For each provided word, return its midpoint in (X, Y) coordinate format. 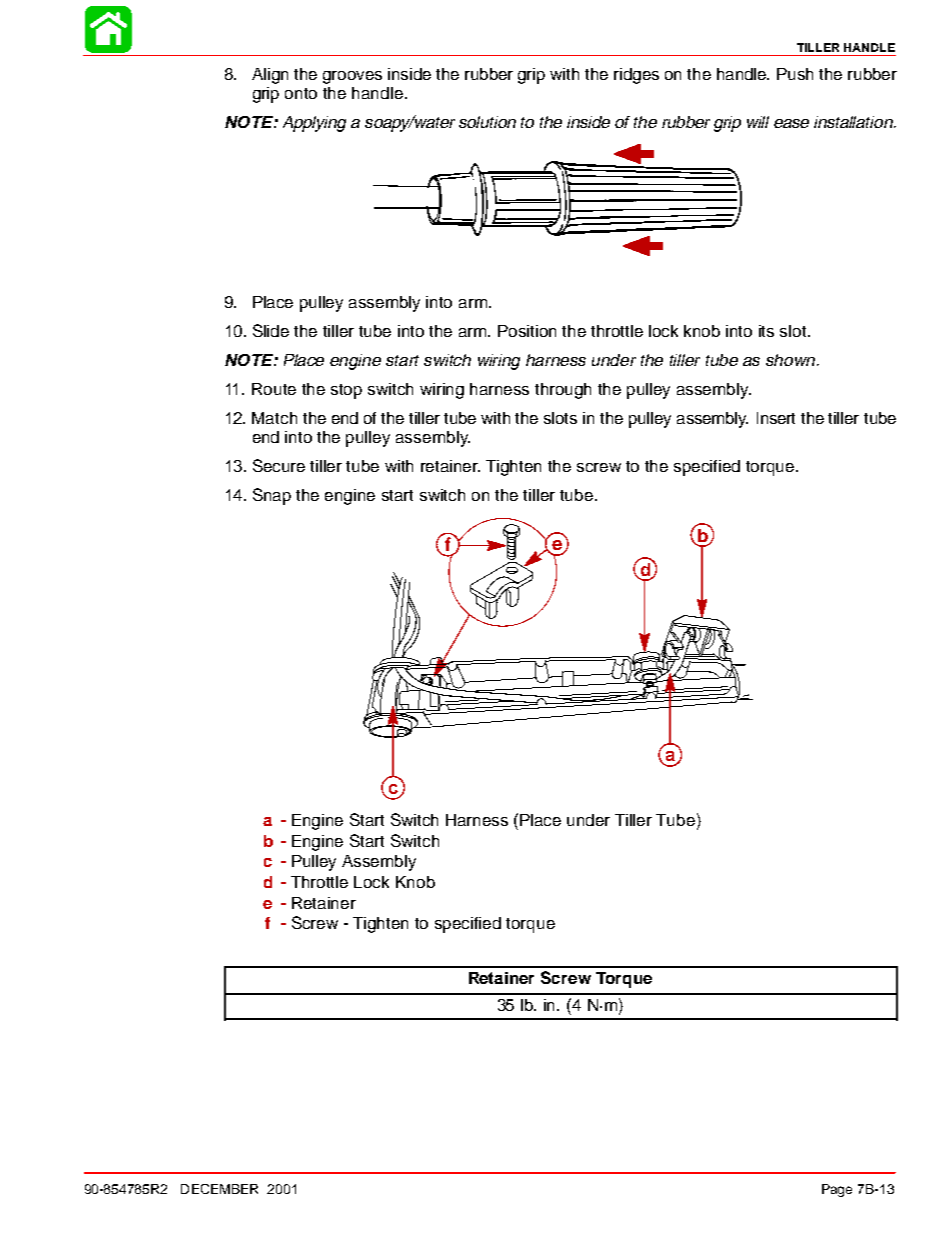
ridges (636, 76)
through (563, 391)
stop (346, 391)
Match (274, 418)
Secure (279, 465)
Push (795, 74)
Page (837, 1190)
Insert (776, 418)
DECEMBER (219, 1189)
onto (301, 93)
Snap (272, 496)
